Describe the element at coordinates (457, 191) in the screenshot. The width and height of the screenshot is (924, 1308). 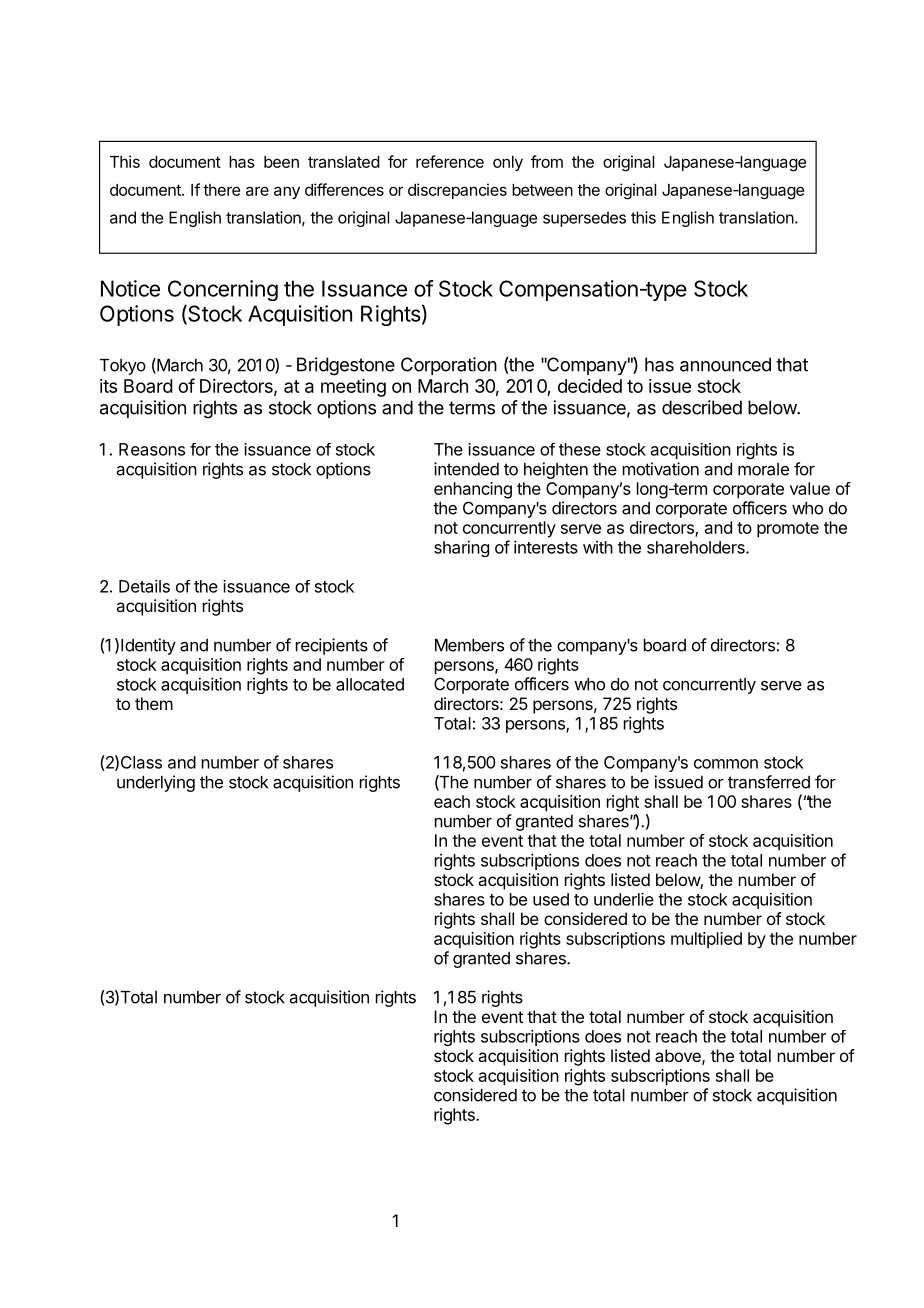
I see `discrepancies` at that location.
